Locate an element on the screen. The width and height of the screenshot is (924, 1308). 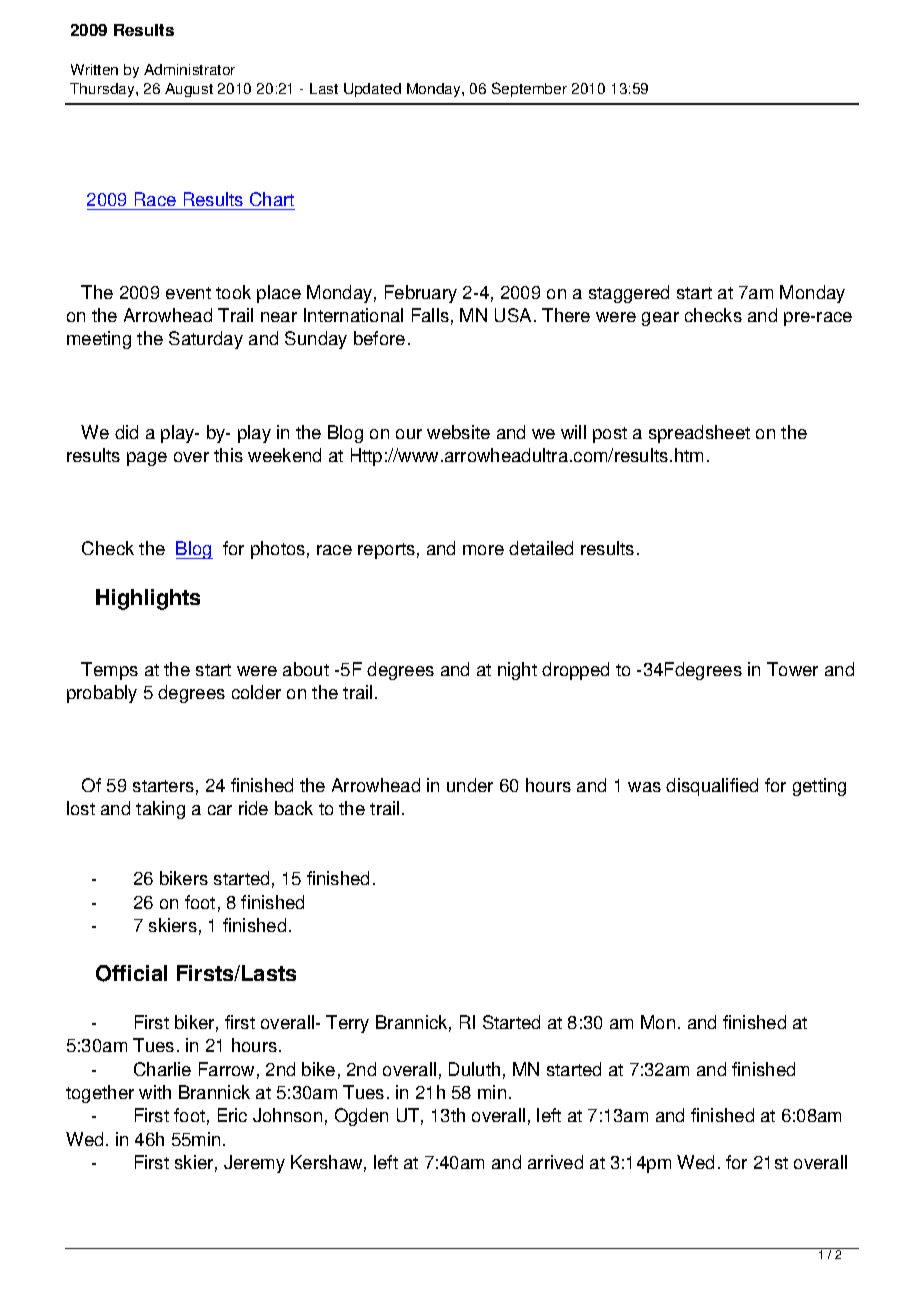
Updated is located at coordinates (372, 90).
